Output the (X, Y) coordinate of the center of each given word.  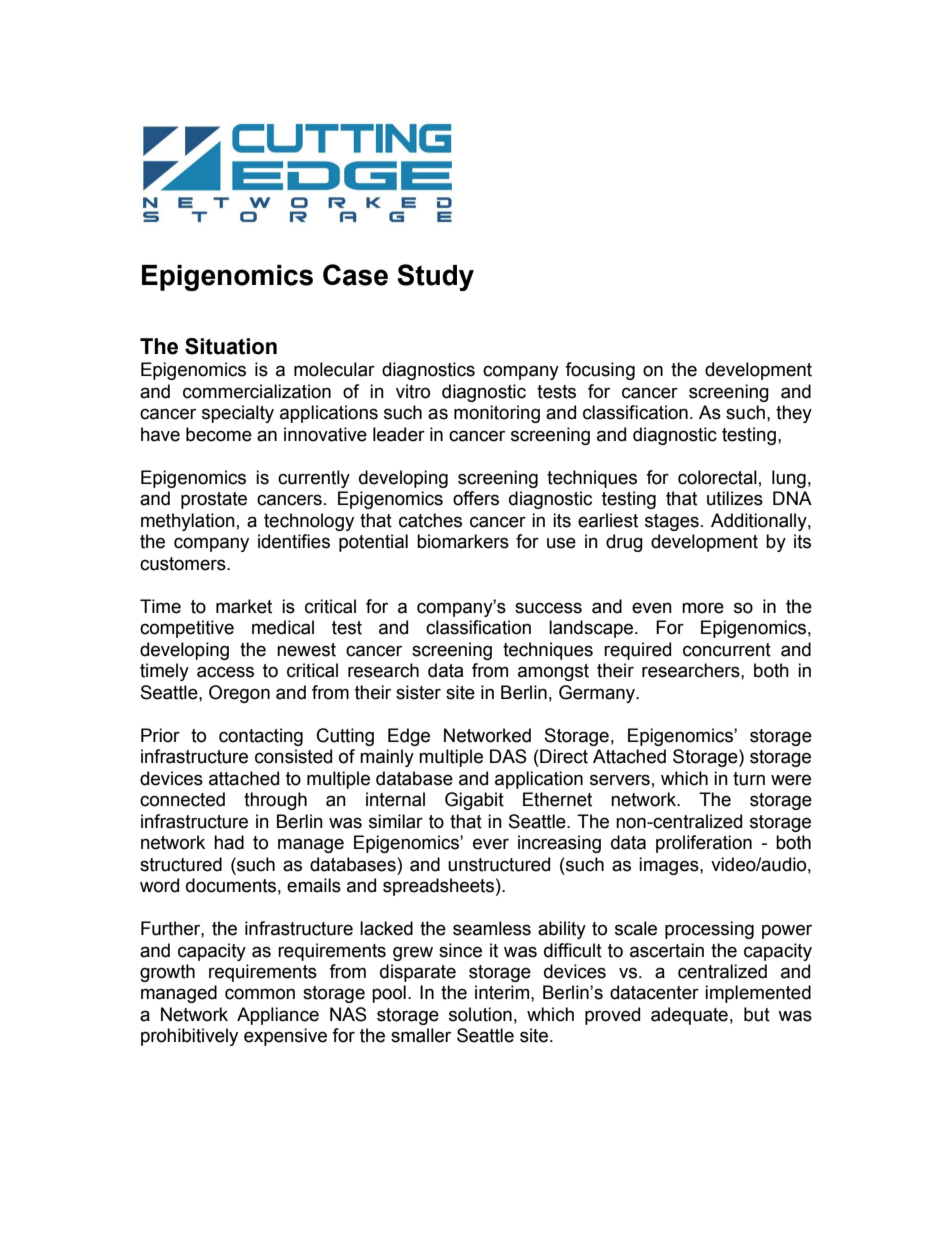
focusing (600, 371)
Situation (231, 346)
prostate (214, 500)
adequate (689, 1016)
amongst (553, 672)
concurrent (727, 650)
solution (480, 1014)
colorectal (717, 477)
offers (476, 498)
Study (435, 277)
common (260, 994)
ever (491, 844)
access (225, 672)
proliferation (704, 844)
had (229, 842)
